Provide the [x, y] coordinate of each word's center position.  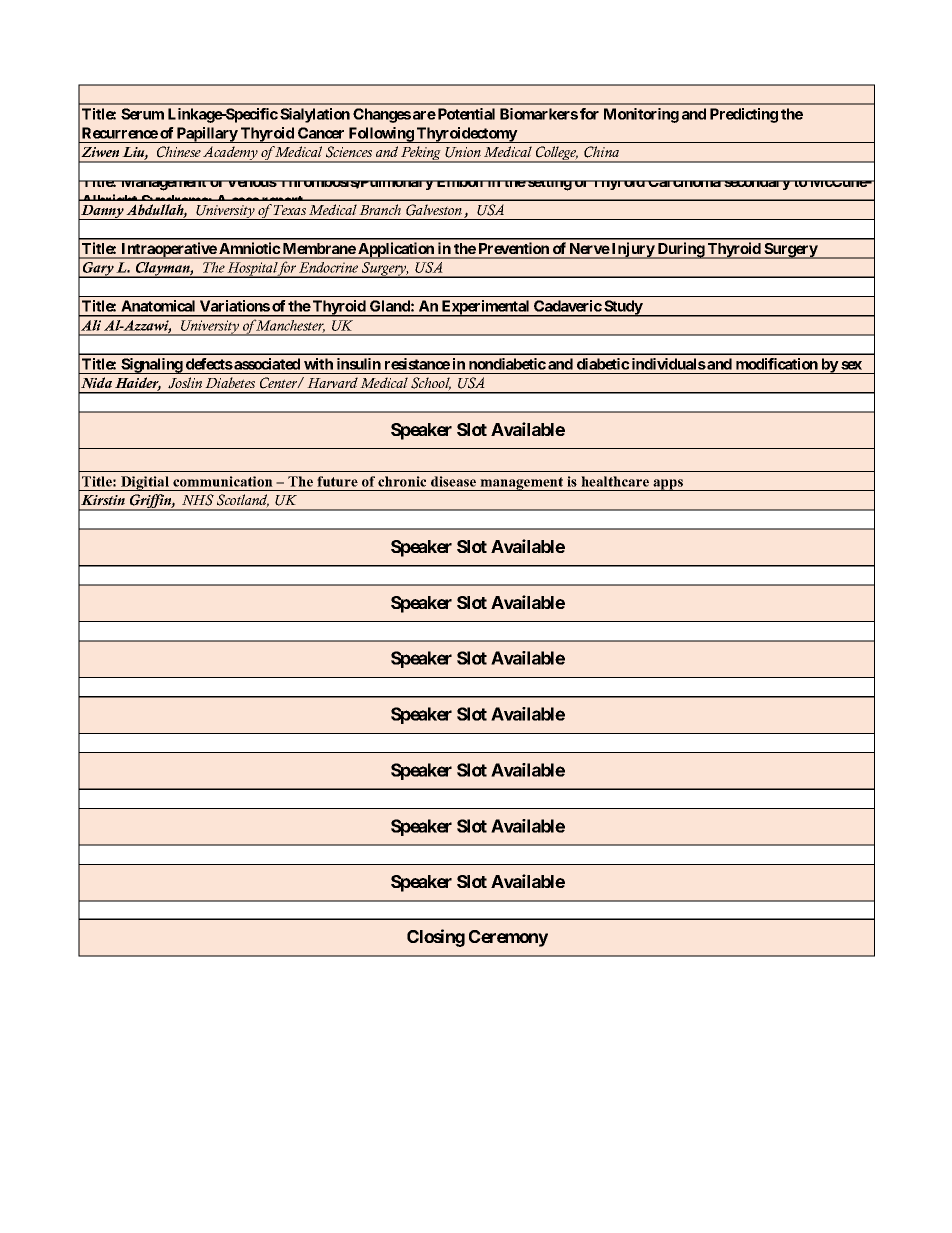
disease [453, 481]
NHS [198, 500]
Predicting [744, 115]
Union [463, 152]
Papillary [207, 135]
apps [668, 485]
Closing [436, 938]
